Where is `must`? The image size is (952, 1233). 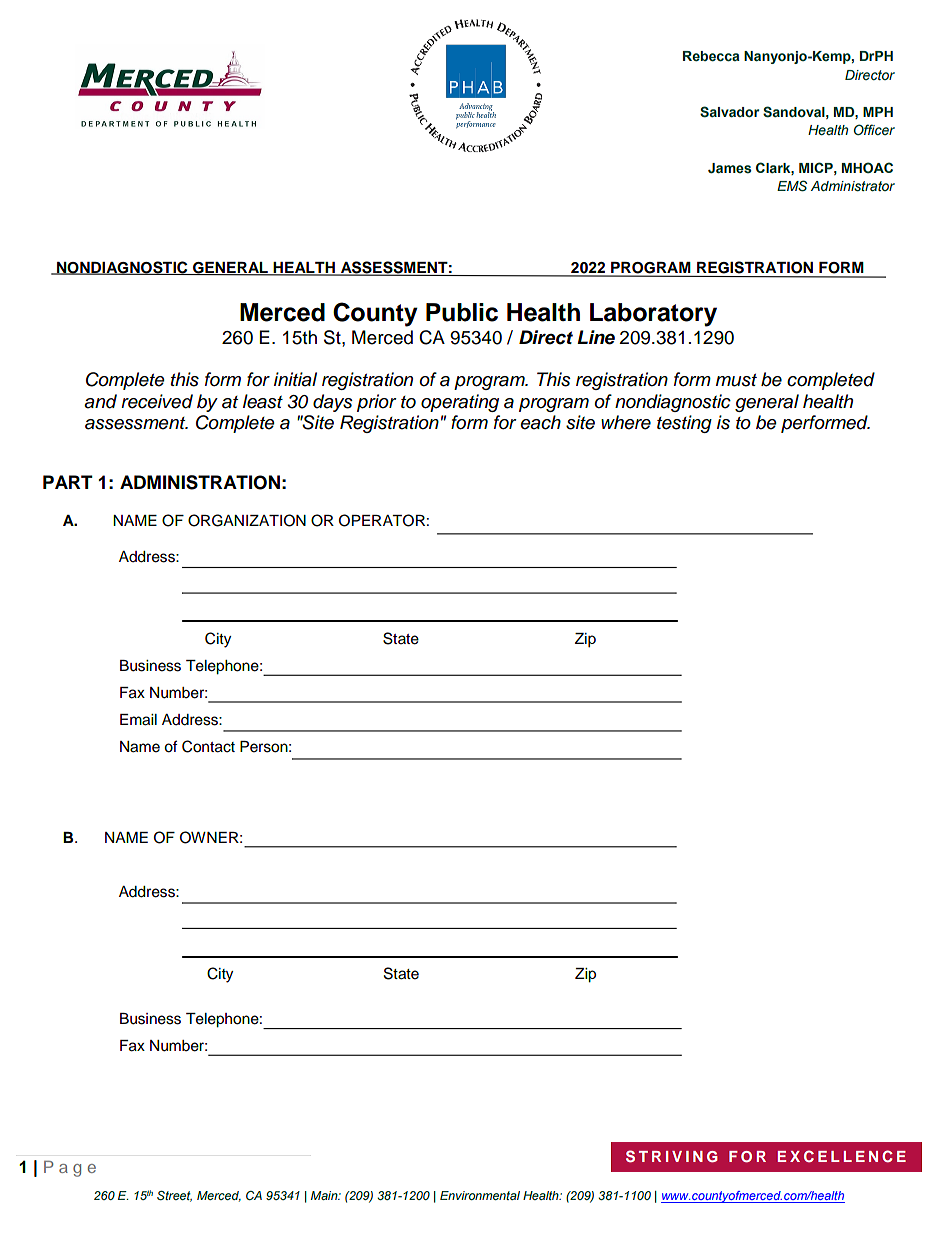 must is located at coordinates (736, 380).
